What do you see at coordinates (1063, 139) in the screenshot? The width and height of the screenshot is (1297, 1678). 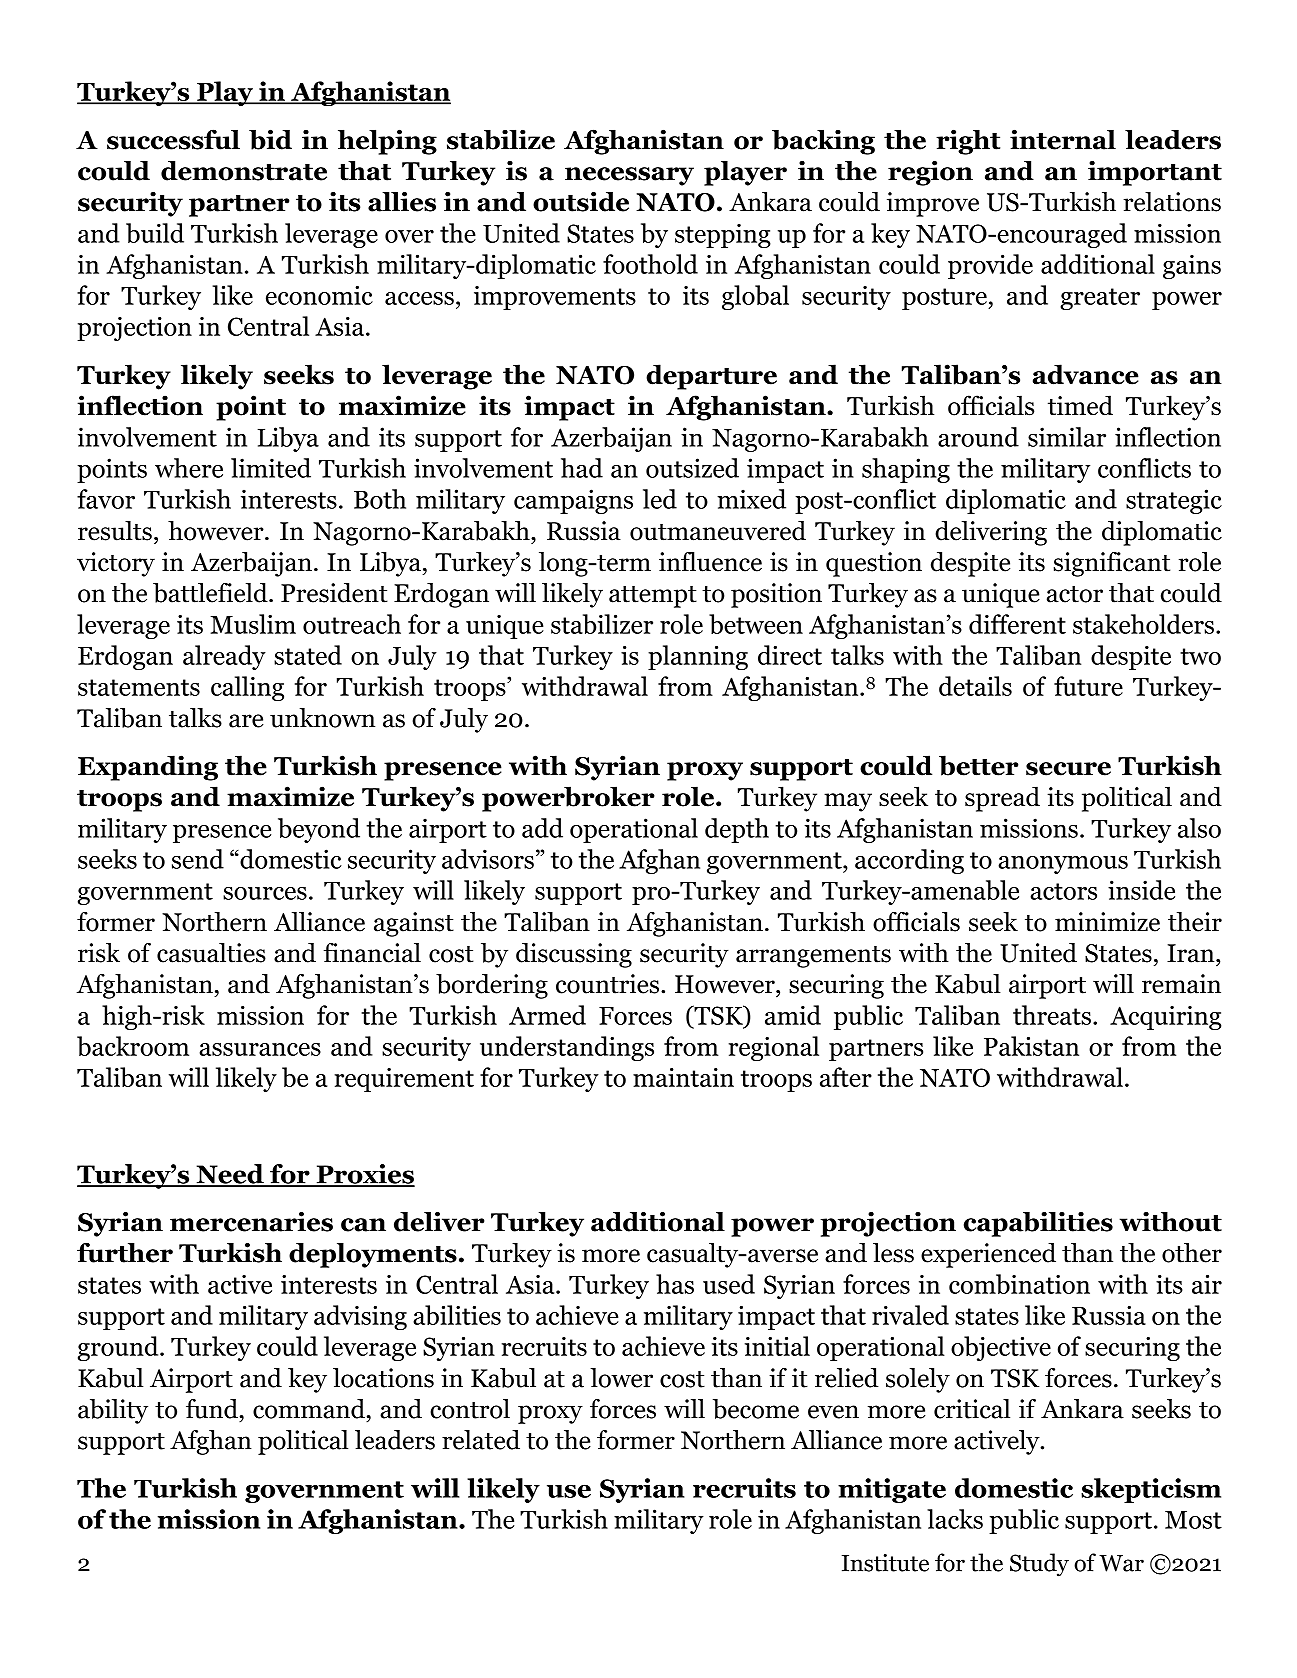 I see `internal` at bounding box center [1063, 139].
